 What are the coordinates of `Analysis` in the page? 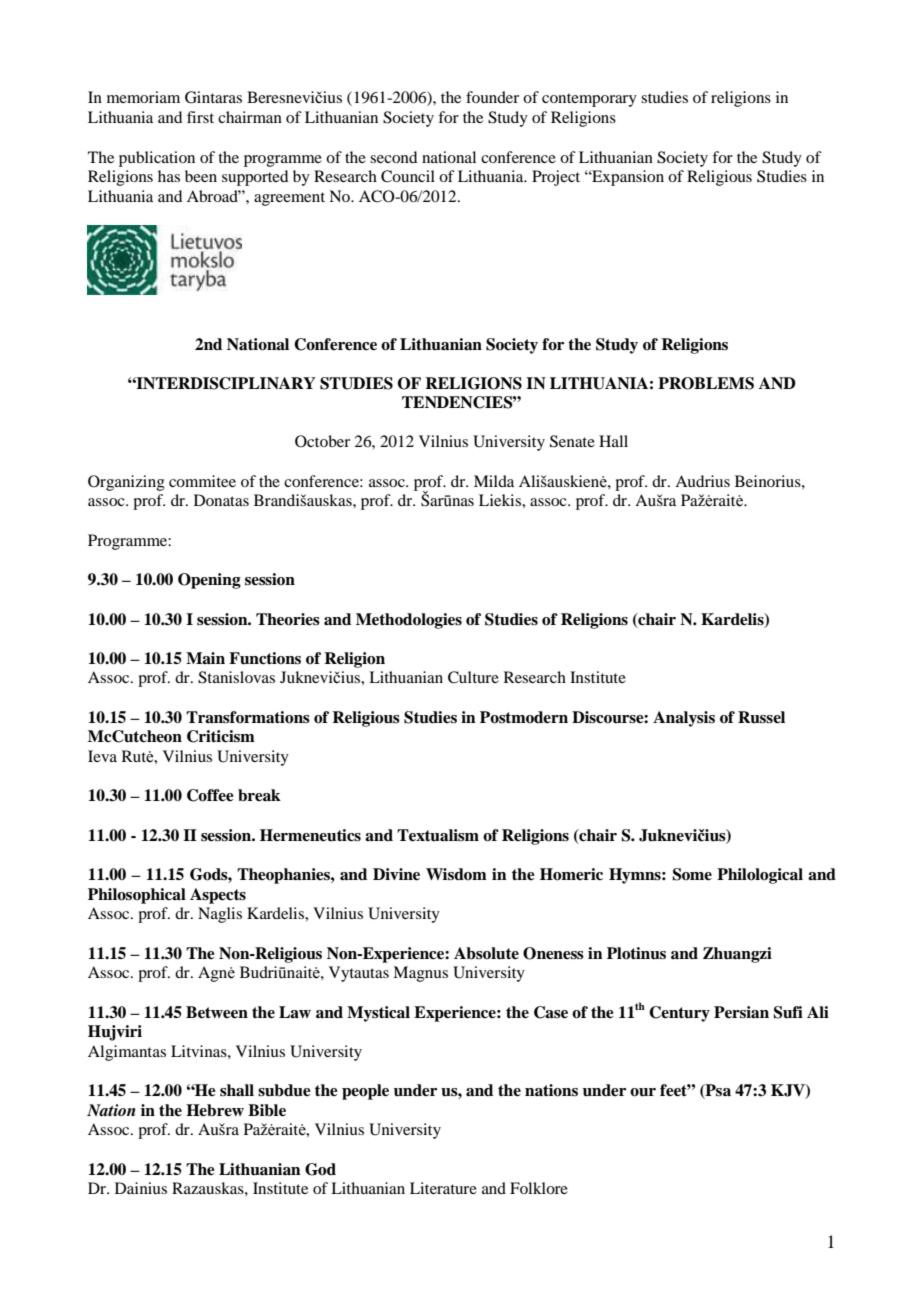 It's located at (684, 719).
